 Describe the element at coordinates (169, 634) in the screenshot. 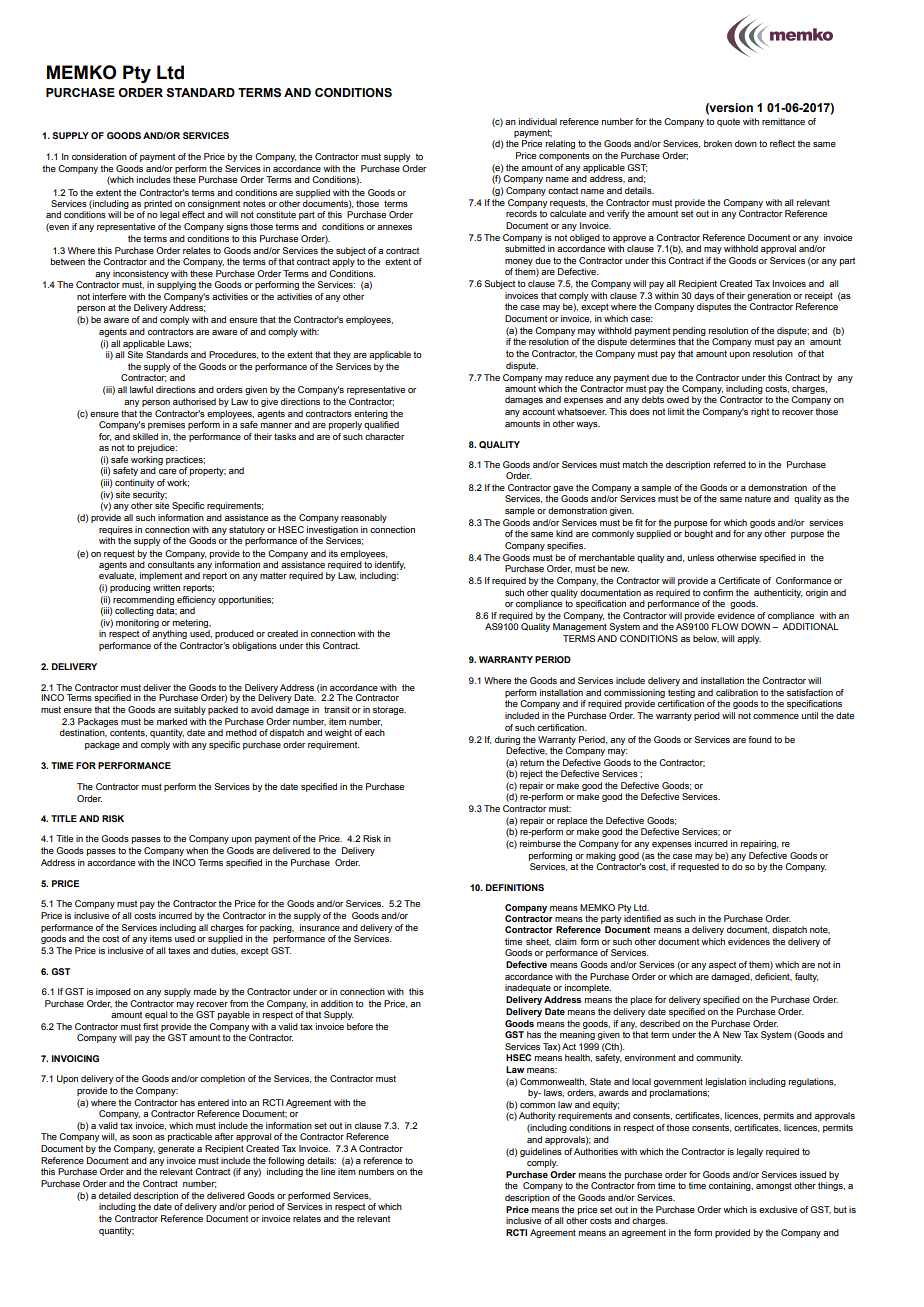

I see `anything` at that location.
